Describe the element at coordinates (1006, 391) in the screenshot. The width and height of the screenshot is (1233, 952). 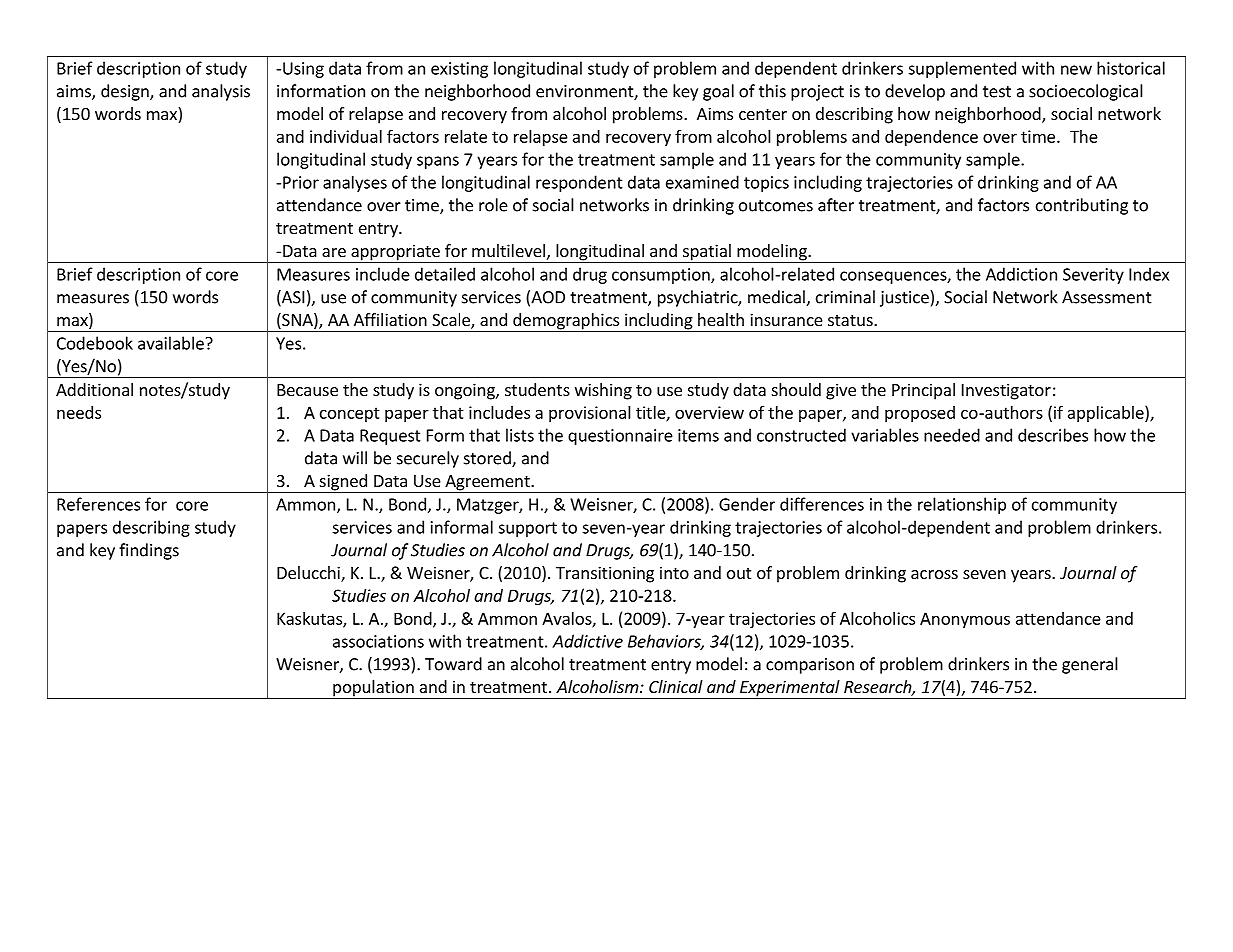
I see `Investigator` at that location.
